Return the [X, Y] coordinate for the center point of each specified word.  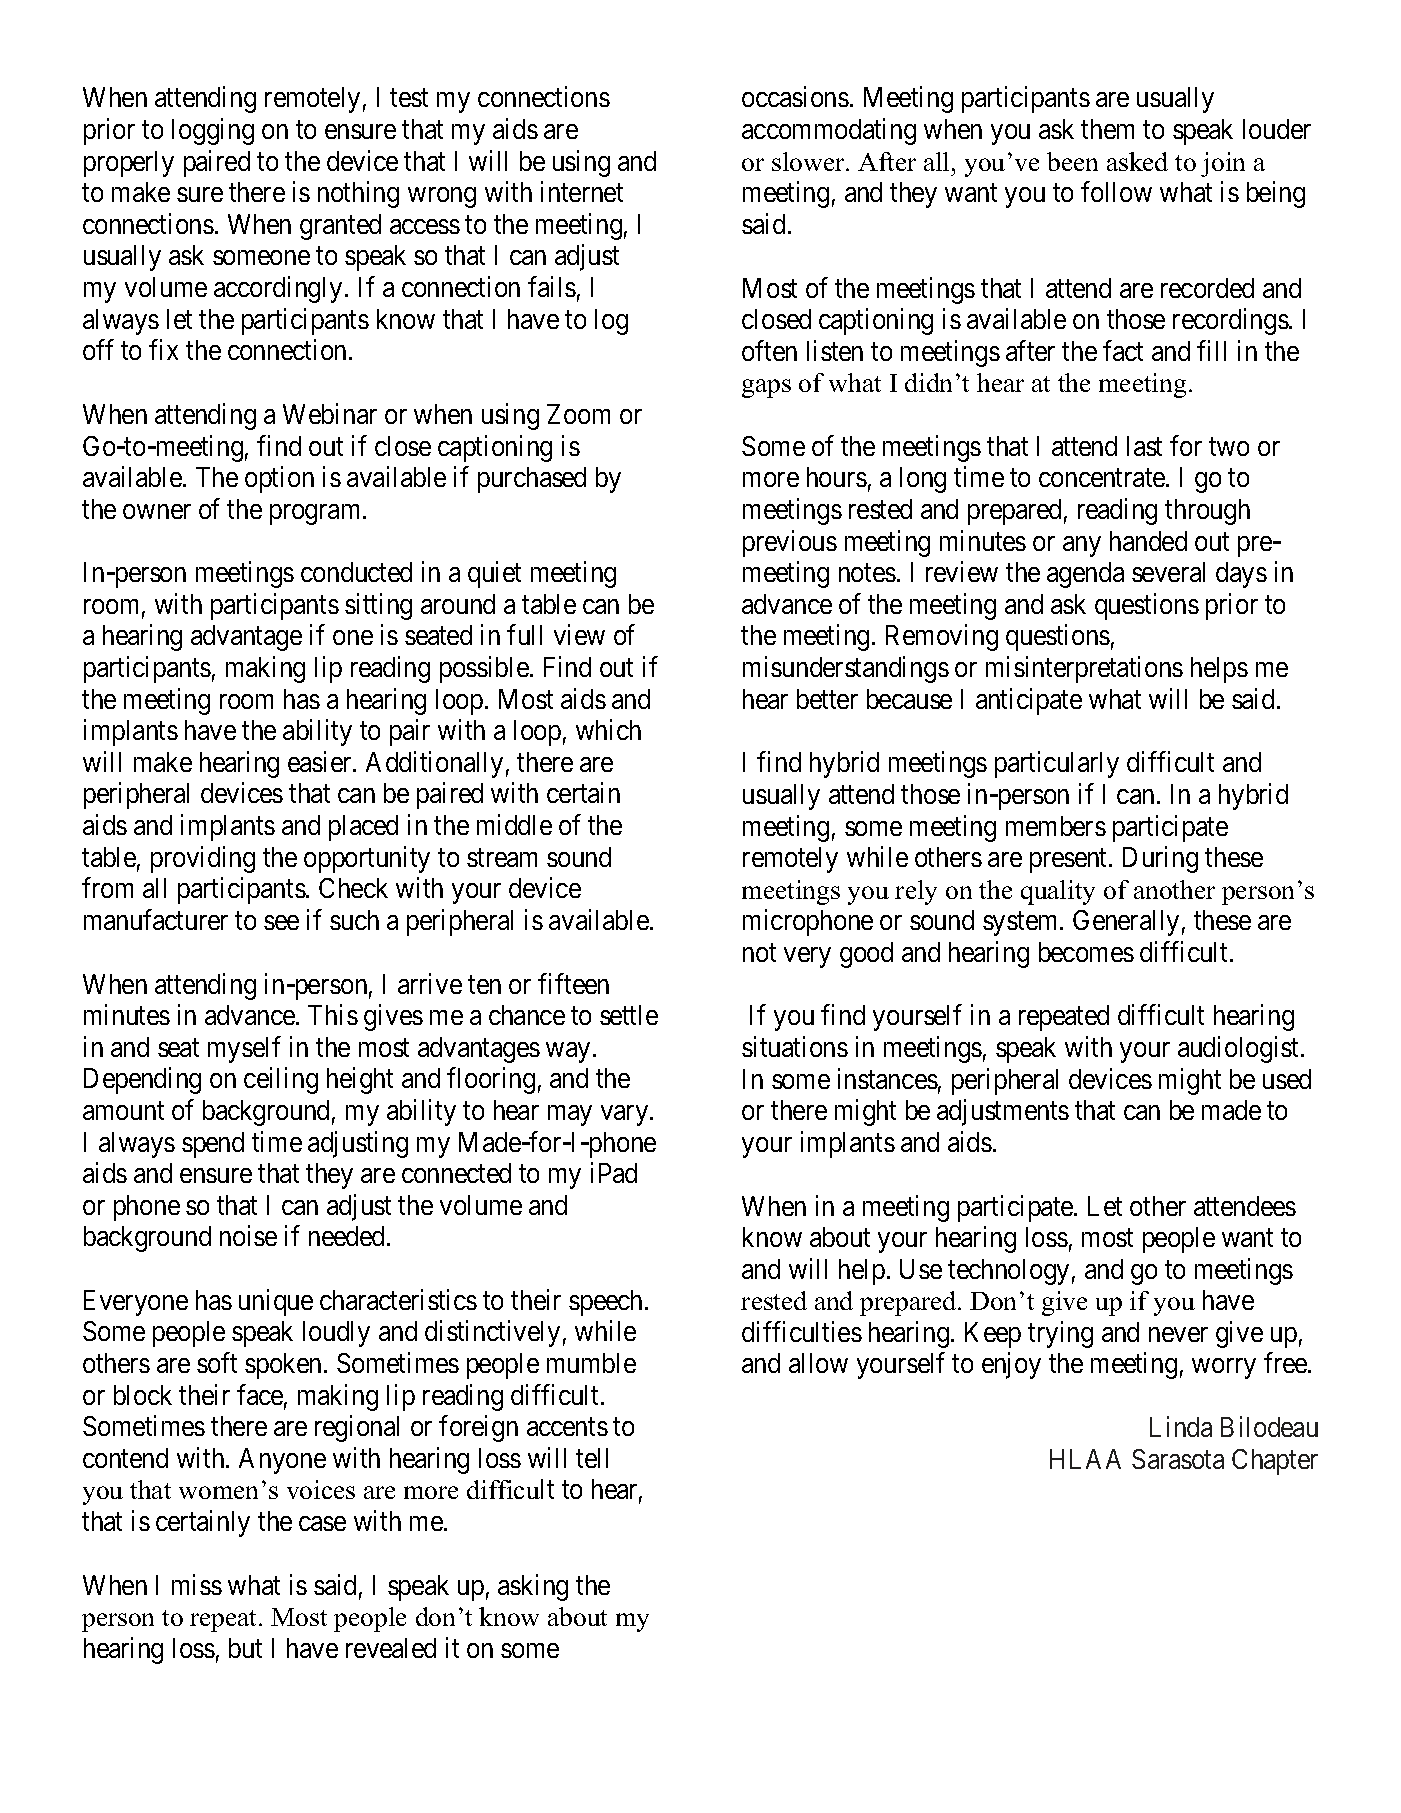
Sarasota [1178, 1459]
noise [248, 1236]
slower [809, 161]
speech [607, 1303]
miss [197, 1584]
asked [1137, 161]
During [1160, 859]
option [279, 479]
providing [203, 859]
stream [502, 858]
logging [213, 131]
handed [1148, 541]
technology [1008, 1272]
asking [533, 1587]
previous [790, 543]
